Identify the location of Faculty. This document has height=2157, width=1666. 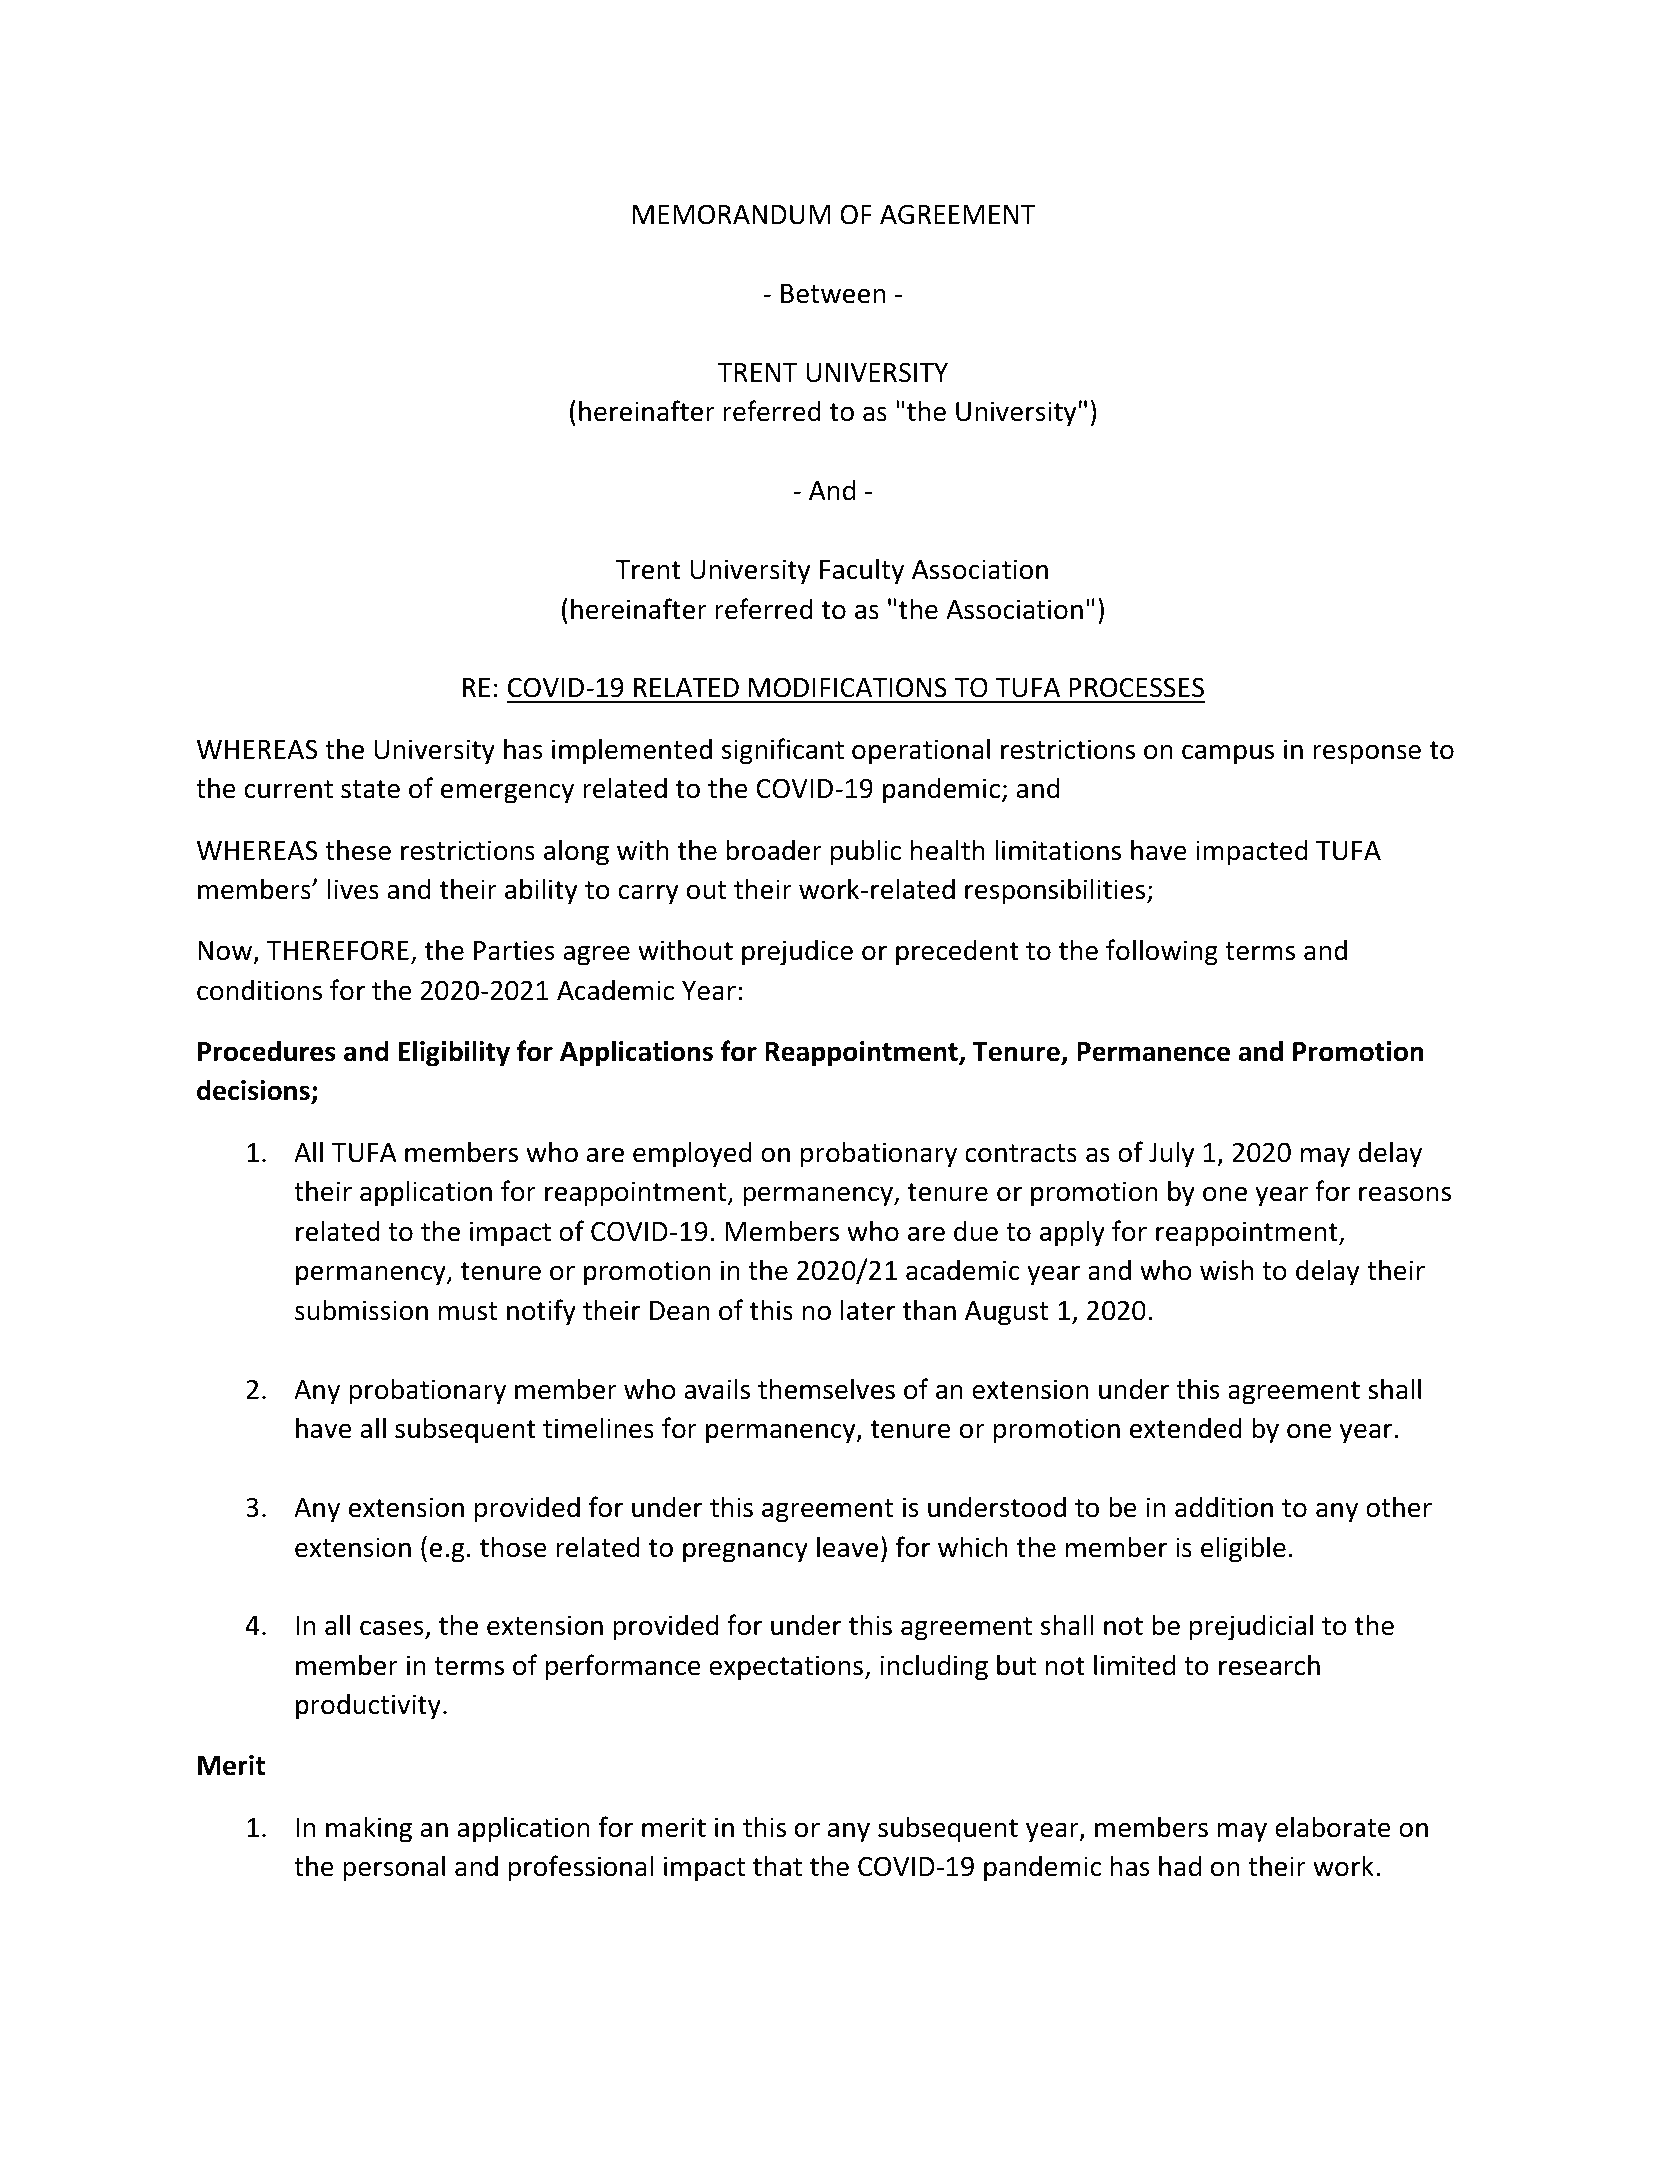
(862, 571).
